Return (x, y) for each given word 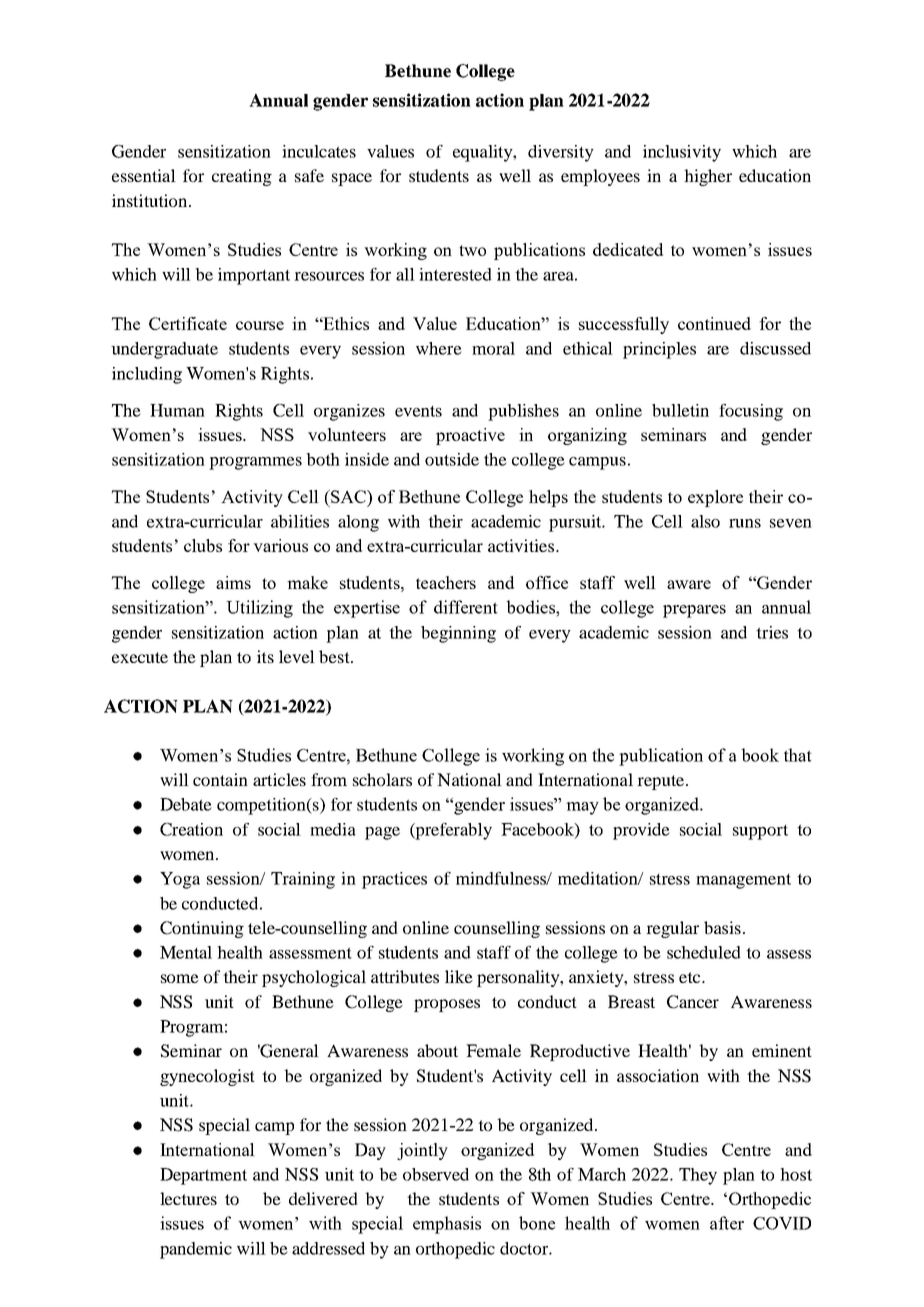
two (472, 250)
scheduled (704, 952)
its (265, 656)
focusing (751, 412)
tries (772, 632)
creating (242, 177)
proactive (470, 436)
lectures (188, 1198)
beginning (458, 634)
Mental (186, 952)
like (459, 976)
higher (708, 177)
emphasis (447, 1225)
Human (177, 410)
